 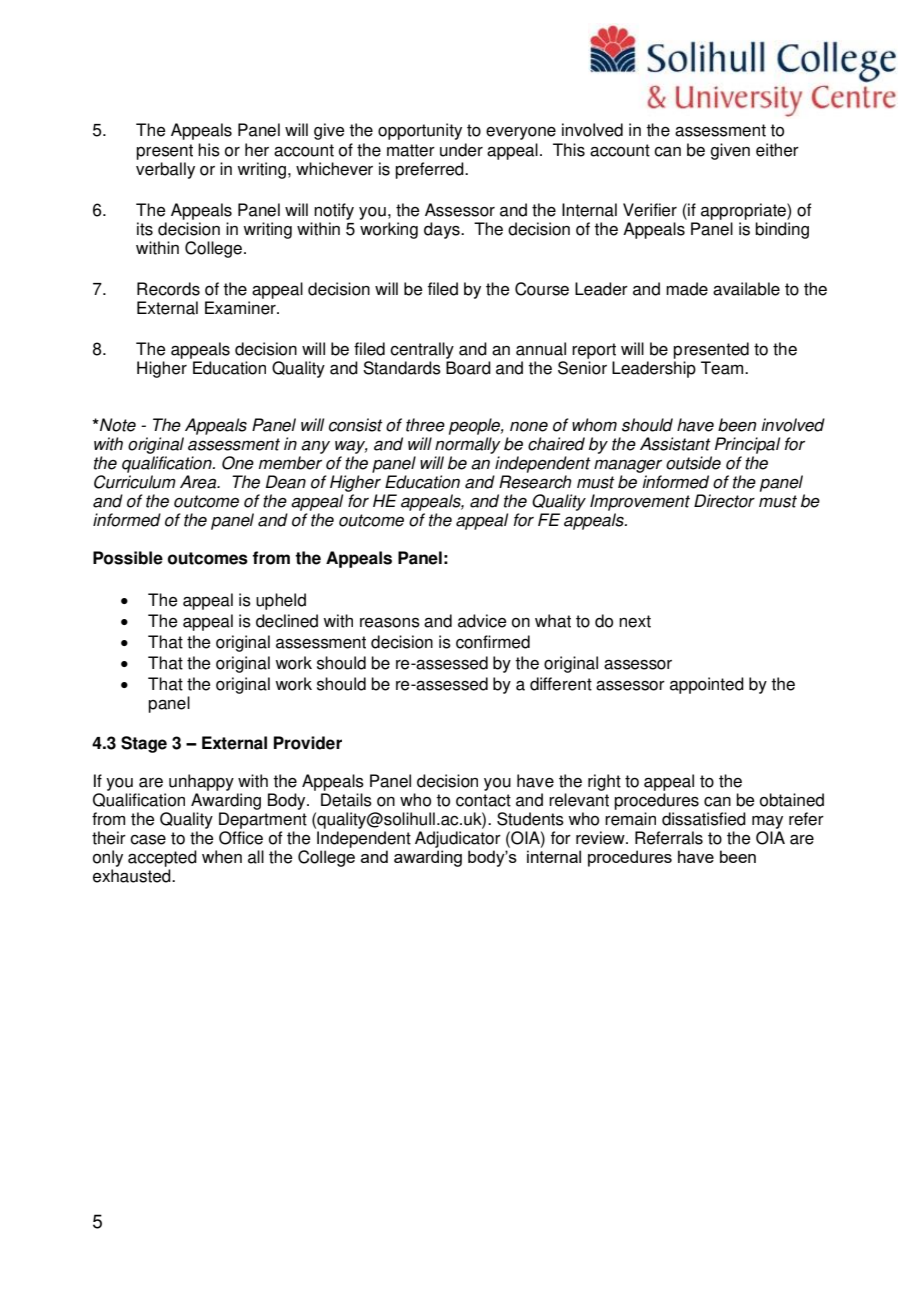 I want to click on either, so click(x=777, y=150).
